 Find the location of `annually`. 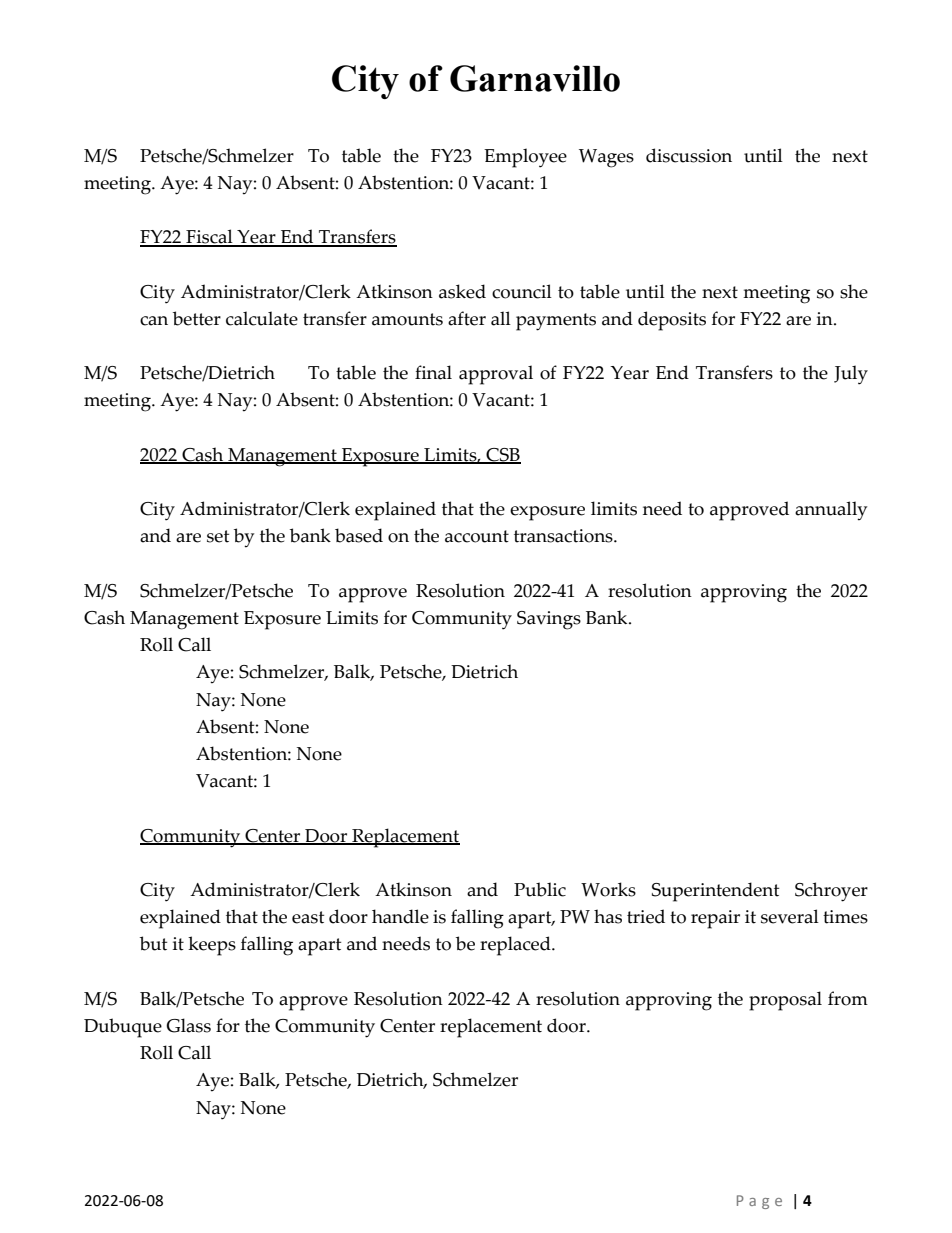

annually is located at coordinates (831, 511).
